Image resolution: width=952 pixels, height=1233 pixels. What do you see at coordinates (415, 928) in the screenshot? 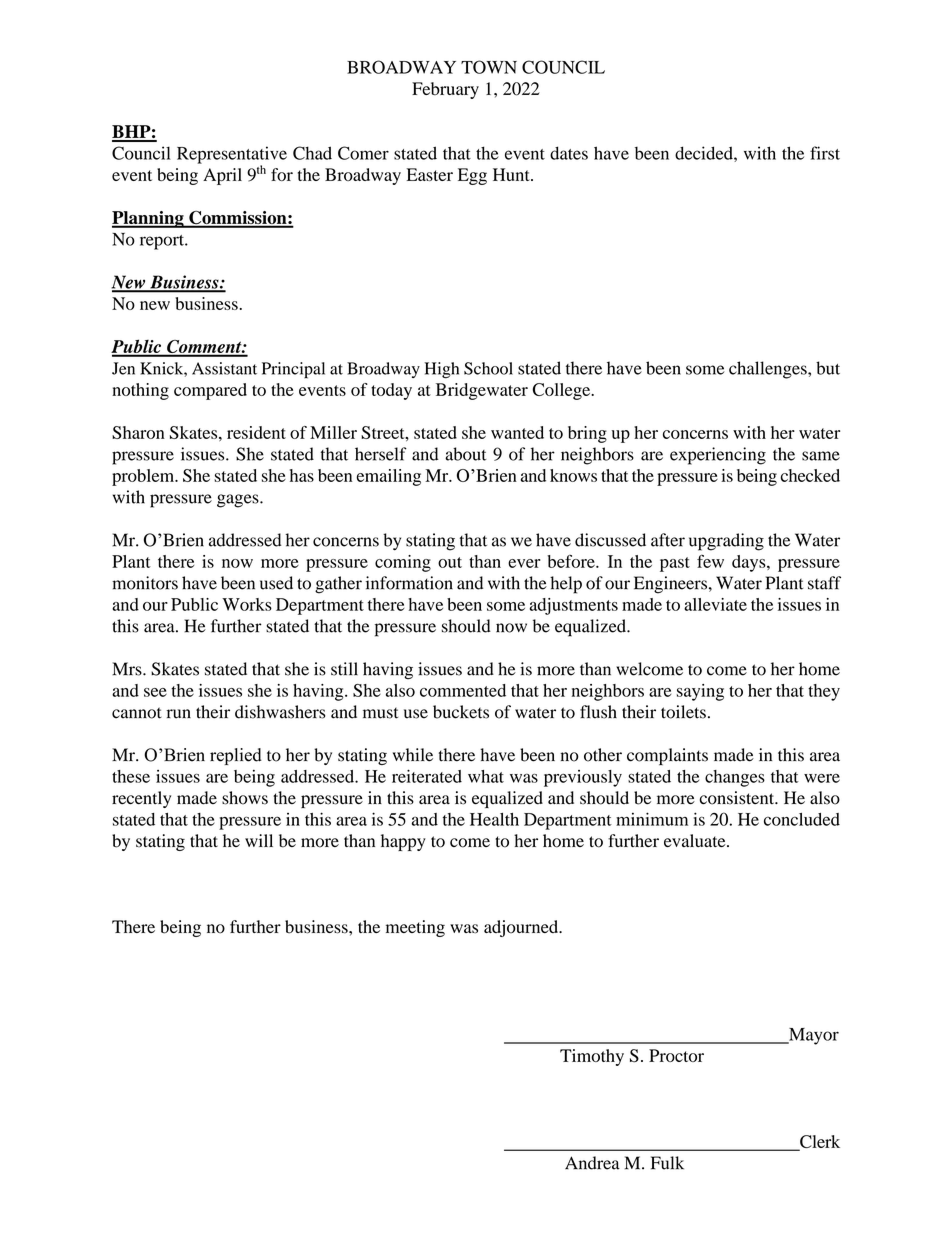
I see `meeting` at bounding box center [415, 928].
